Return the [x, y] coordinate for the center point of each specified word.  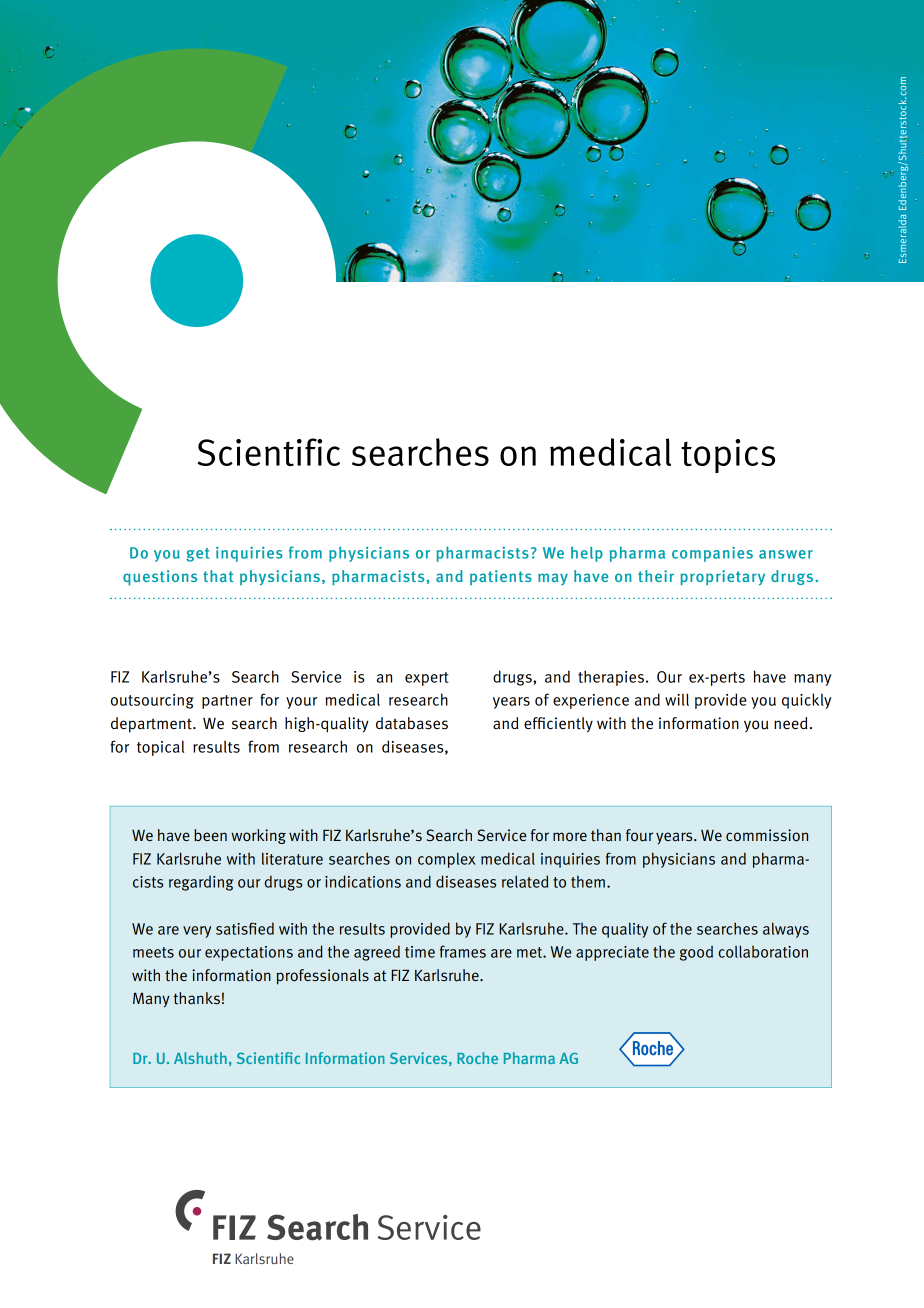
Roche [477, 1058]
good [696, 953]
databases [412, 723]
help [587, 554]
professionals [323, 977]
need [790, 723]
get [198, 555]
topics [728, 456]
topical [160, 748]
